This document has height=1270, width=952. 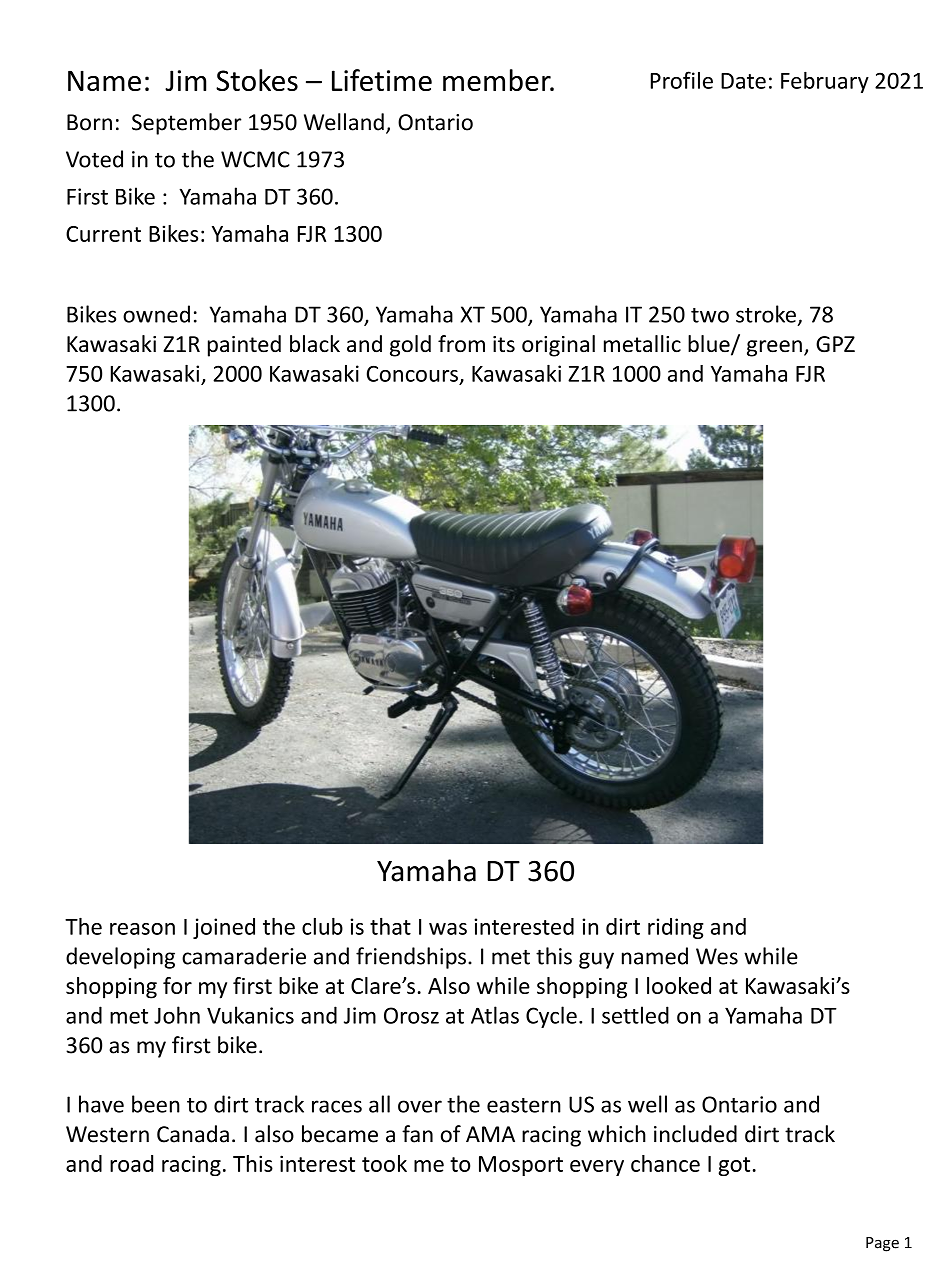 I want to click on September, so click(x=187, y=124).
